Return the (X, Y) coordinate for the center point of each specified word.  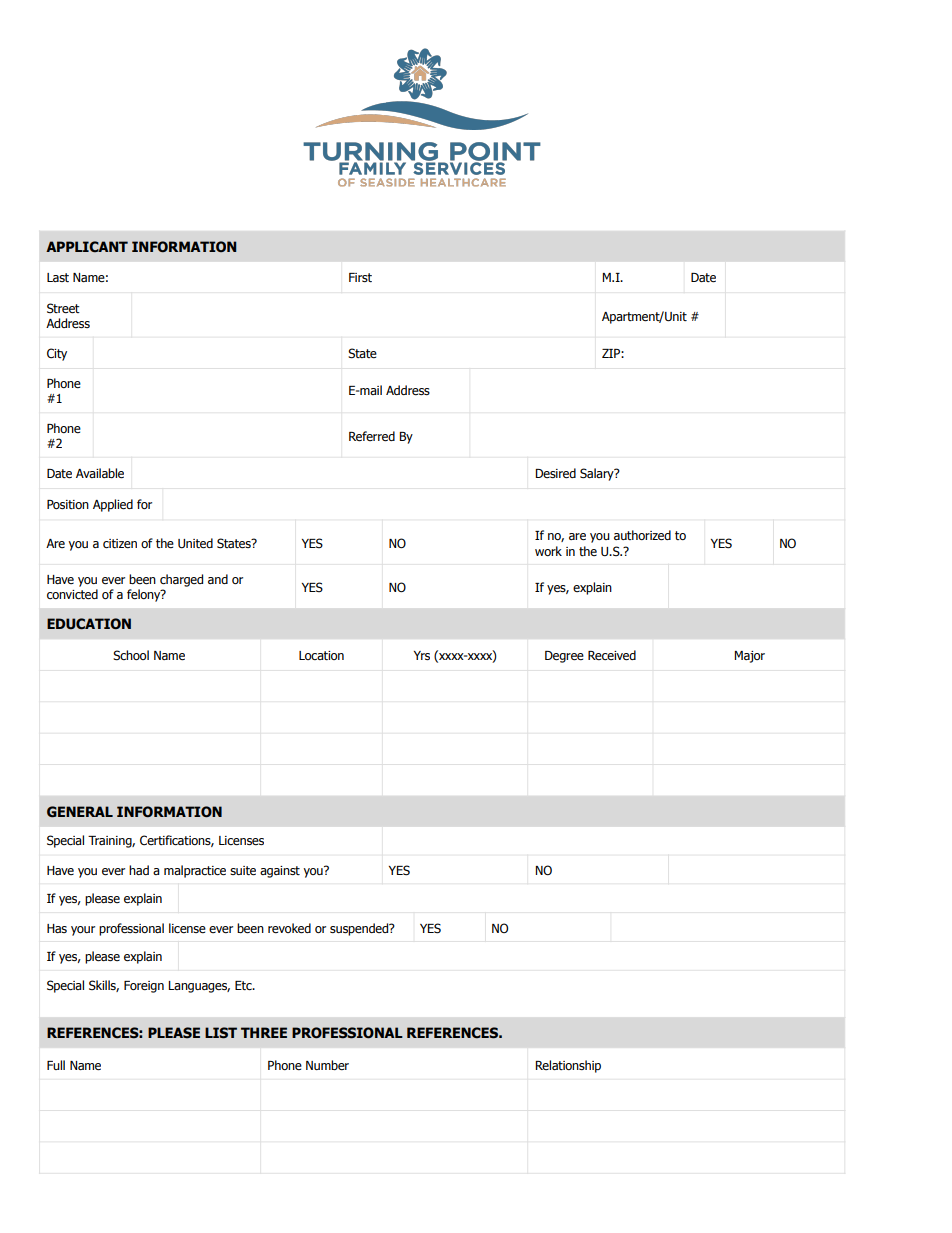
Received (612, 655)
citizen (120, 543)
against (280, 872)
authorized (642, 535)
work (548, 551)
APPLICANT (87, 247)
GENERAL (80, 812)
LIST (221, 1033)
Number (327, 1065)
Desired (555, 473)
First (360, 277)
